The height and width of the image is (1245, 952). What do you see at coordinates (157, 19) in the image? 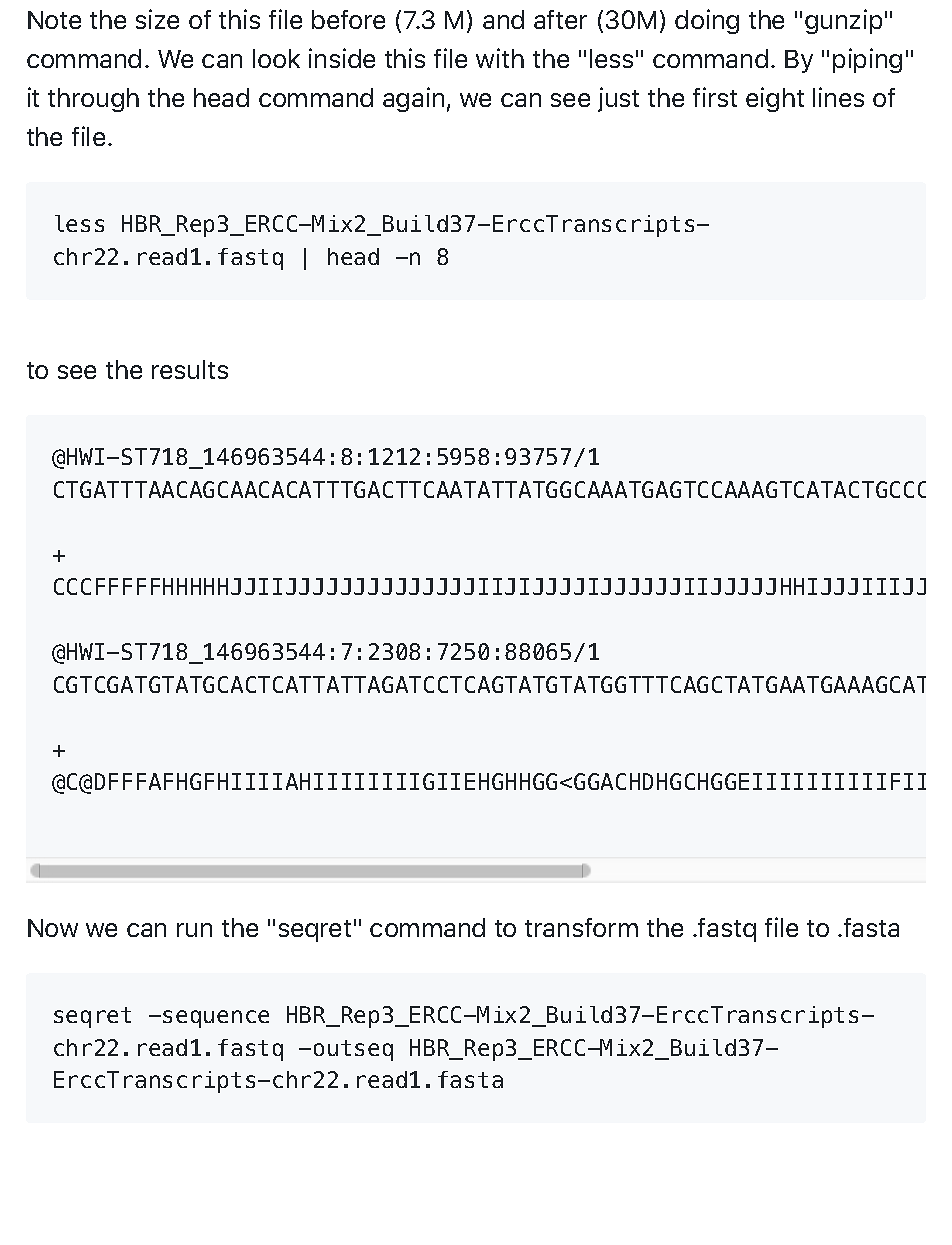
I see `size` at bounding box center [157, 19].
